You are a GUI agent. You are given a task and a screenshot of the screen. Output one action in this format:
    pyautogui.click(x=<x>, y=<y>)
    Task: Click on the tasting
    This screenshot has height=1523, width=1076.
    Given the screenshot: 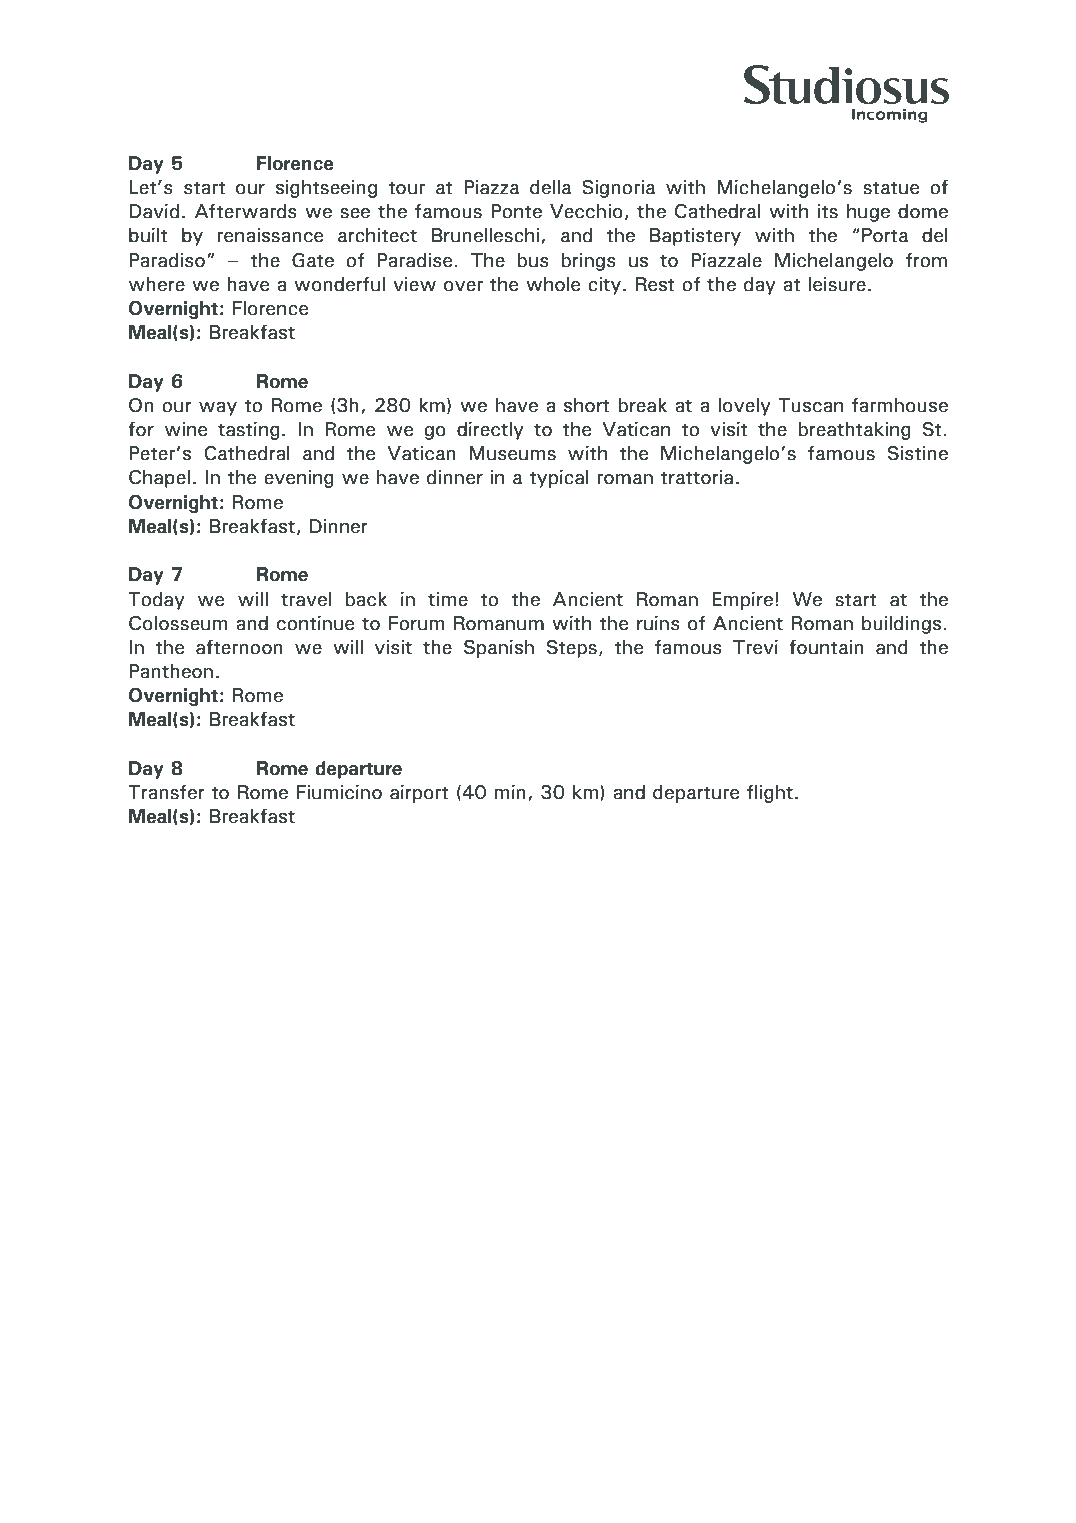 What is the action you would take?
    pyautogui.click(x=249, y=431)
